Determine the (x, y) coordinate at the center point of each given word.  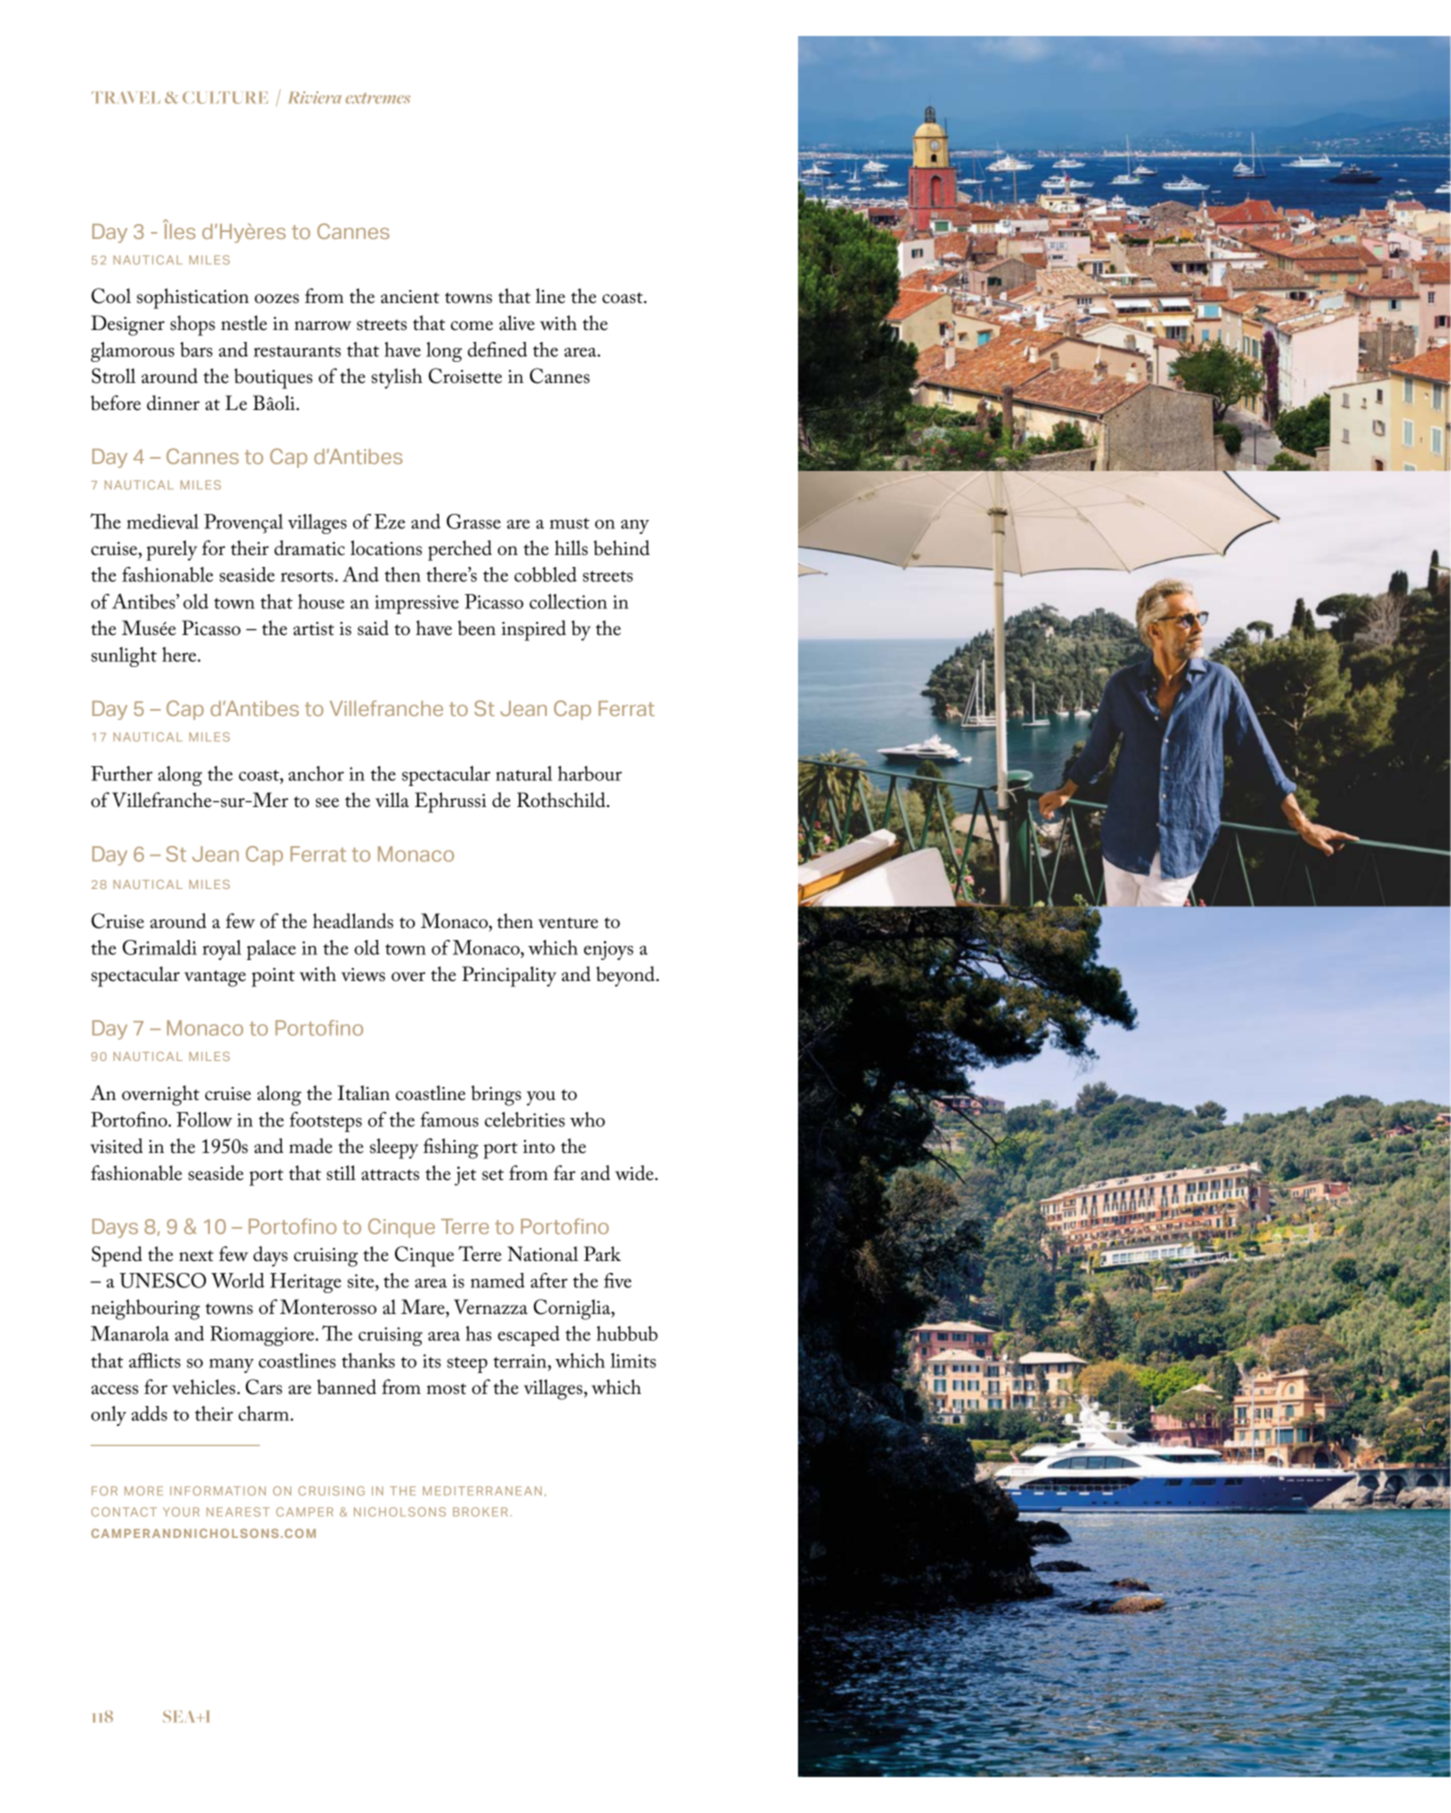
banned (346, 1387)
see (327, 803)
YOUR (181, 1512)
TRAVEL (125, 97)
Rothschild (562, 800)
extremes (377, 98)
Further (122, 773)
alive (517, 323)
